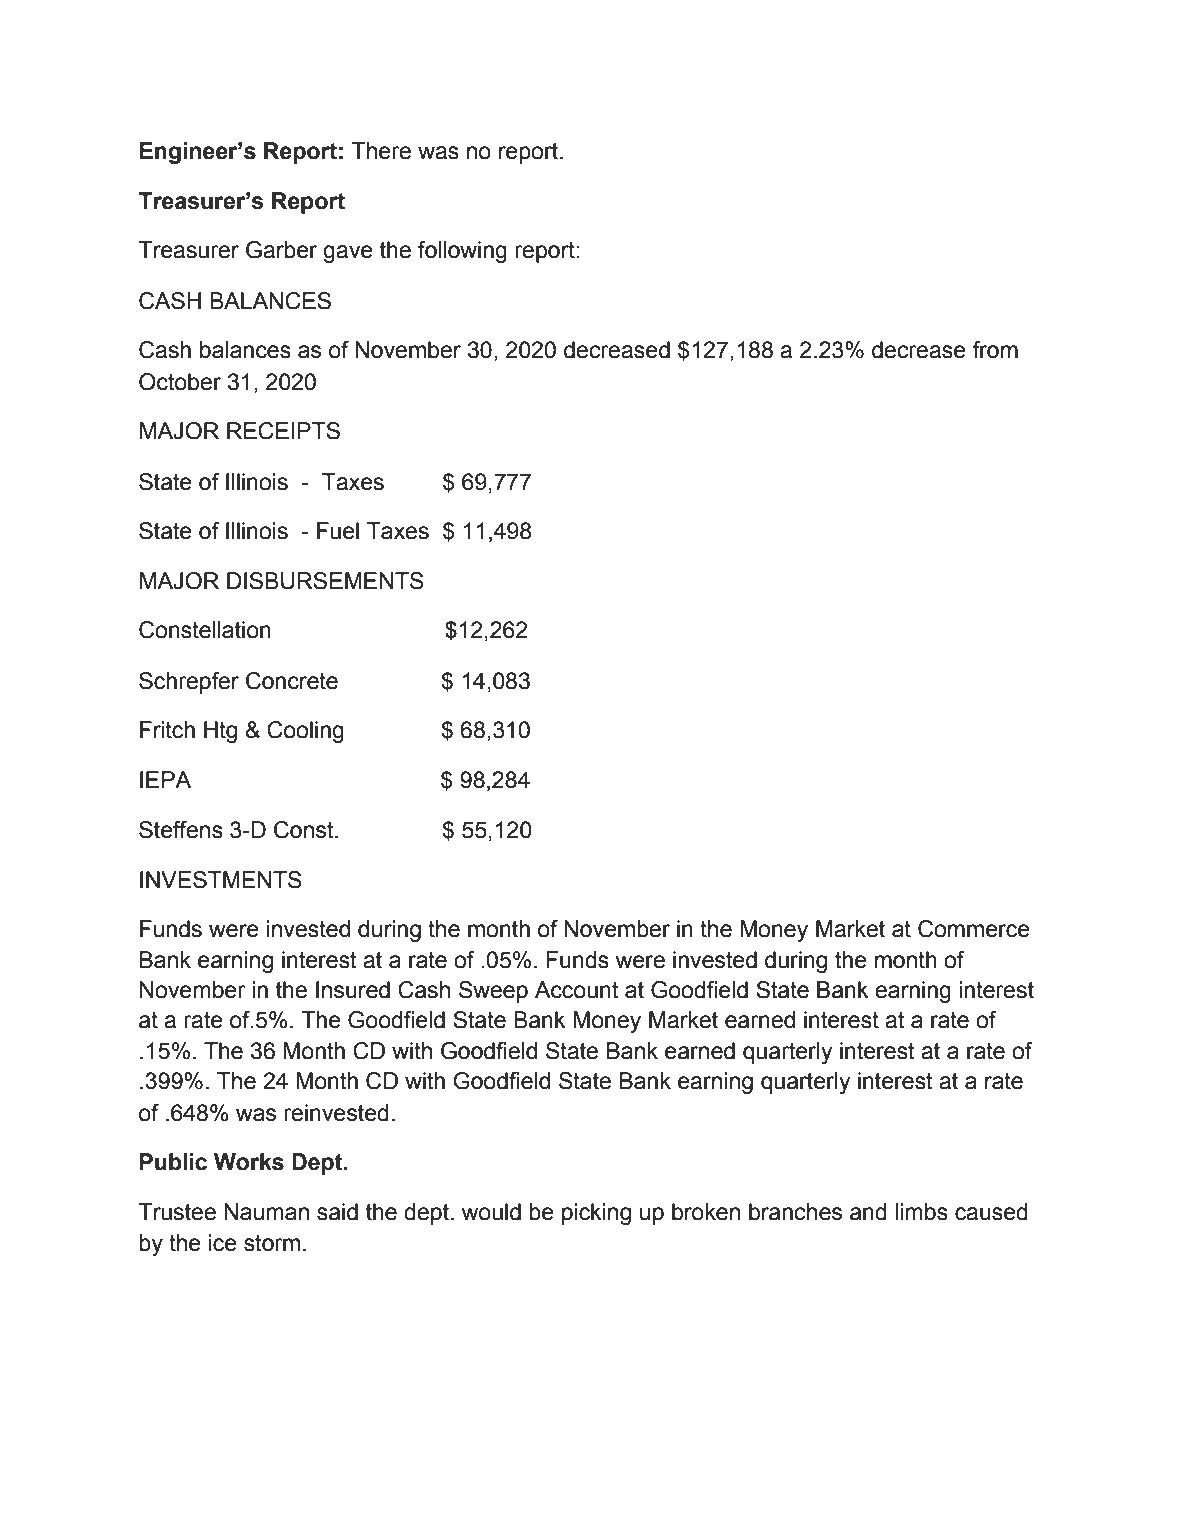 This screenshot has width=1178, height=1525. Describe the element at coordinates (272, 1243) in the screenshot. I see `storm` at that location.
